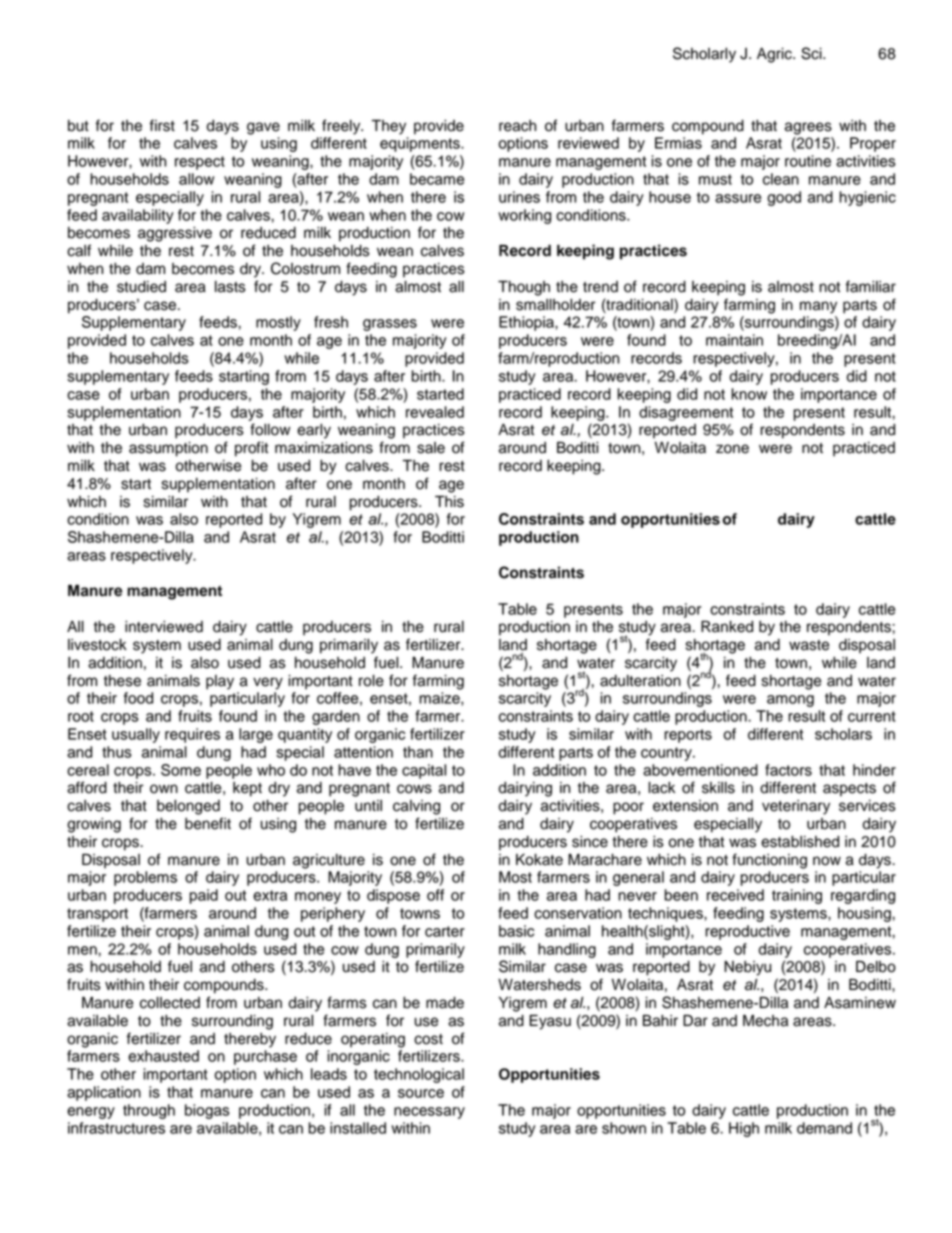 The width and height of the image is (952, 1233). Describe the element at coordinates (164, 627) in the image. I see `interviewed` at that location.
